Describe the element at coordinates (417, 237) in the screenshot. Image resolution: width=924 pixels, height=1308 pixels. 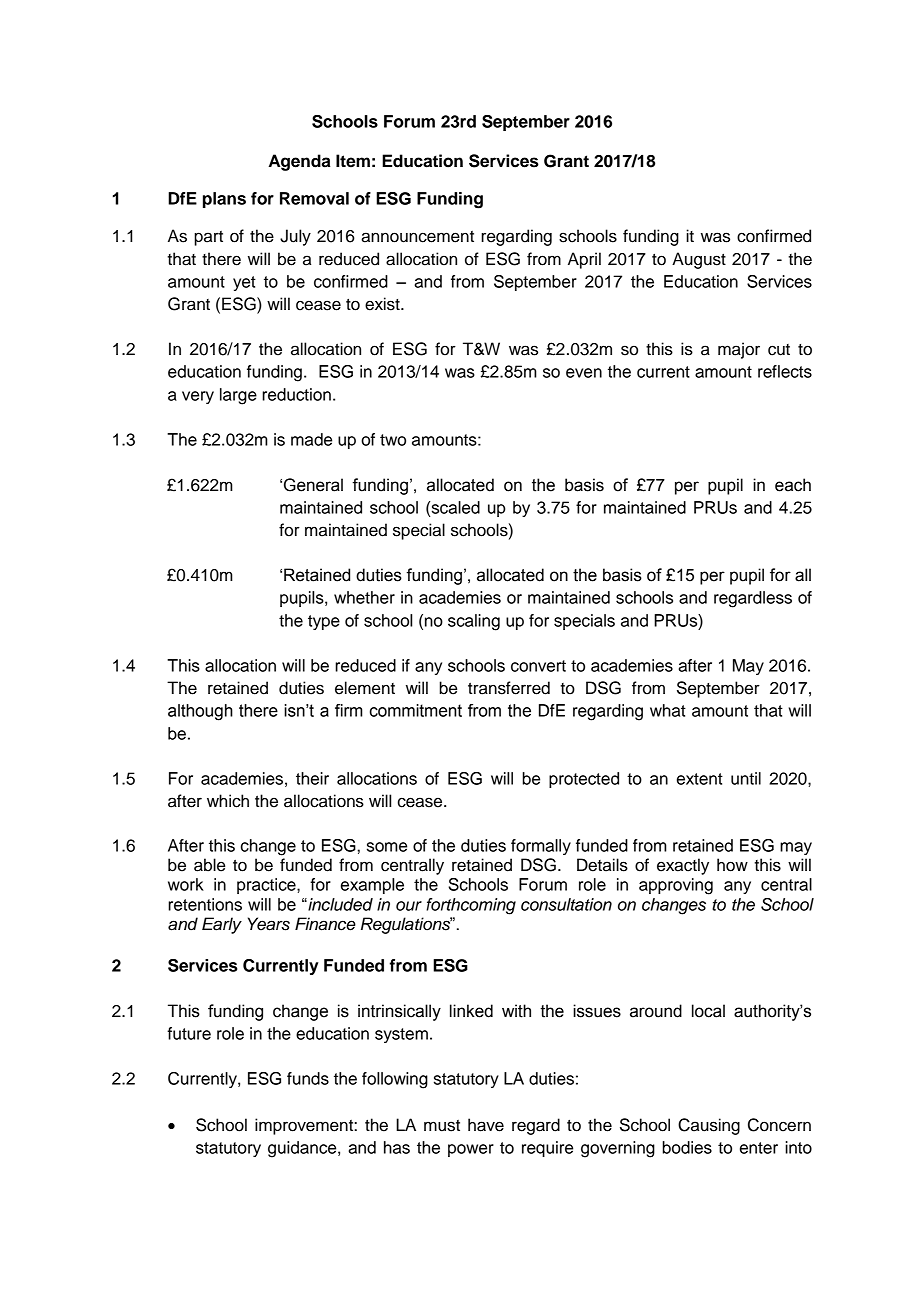
I see `announcement` at that location.
